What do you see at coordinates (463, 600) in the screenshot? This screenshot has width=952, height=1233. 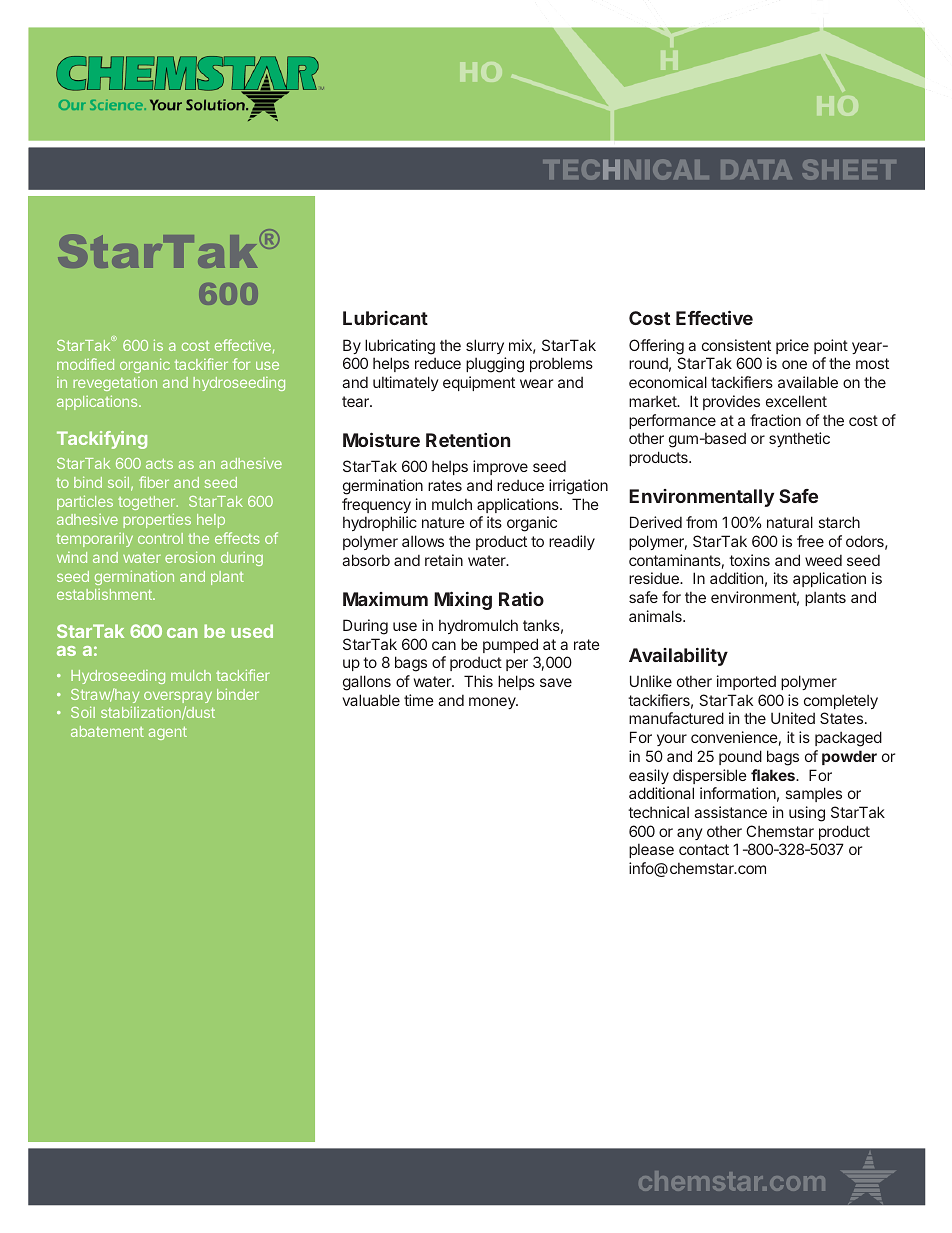 I see `Mixing` at bounding box center [463, 600].
